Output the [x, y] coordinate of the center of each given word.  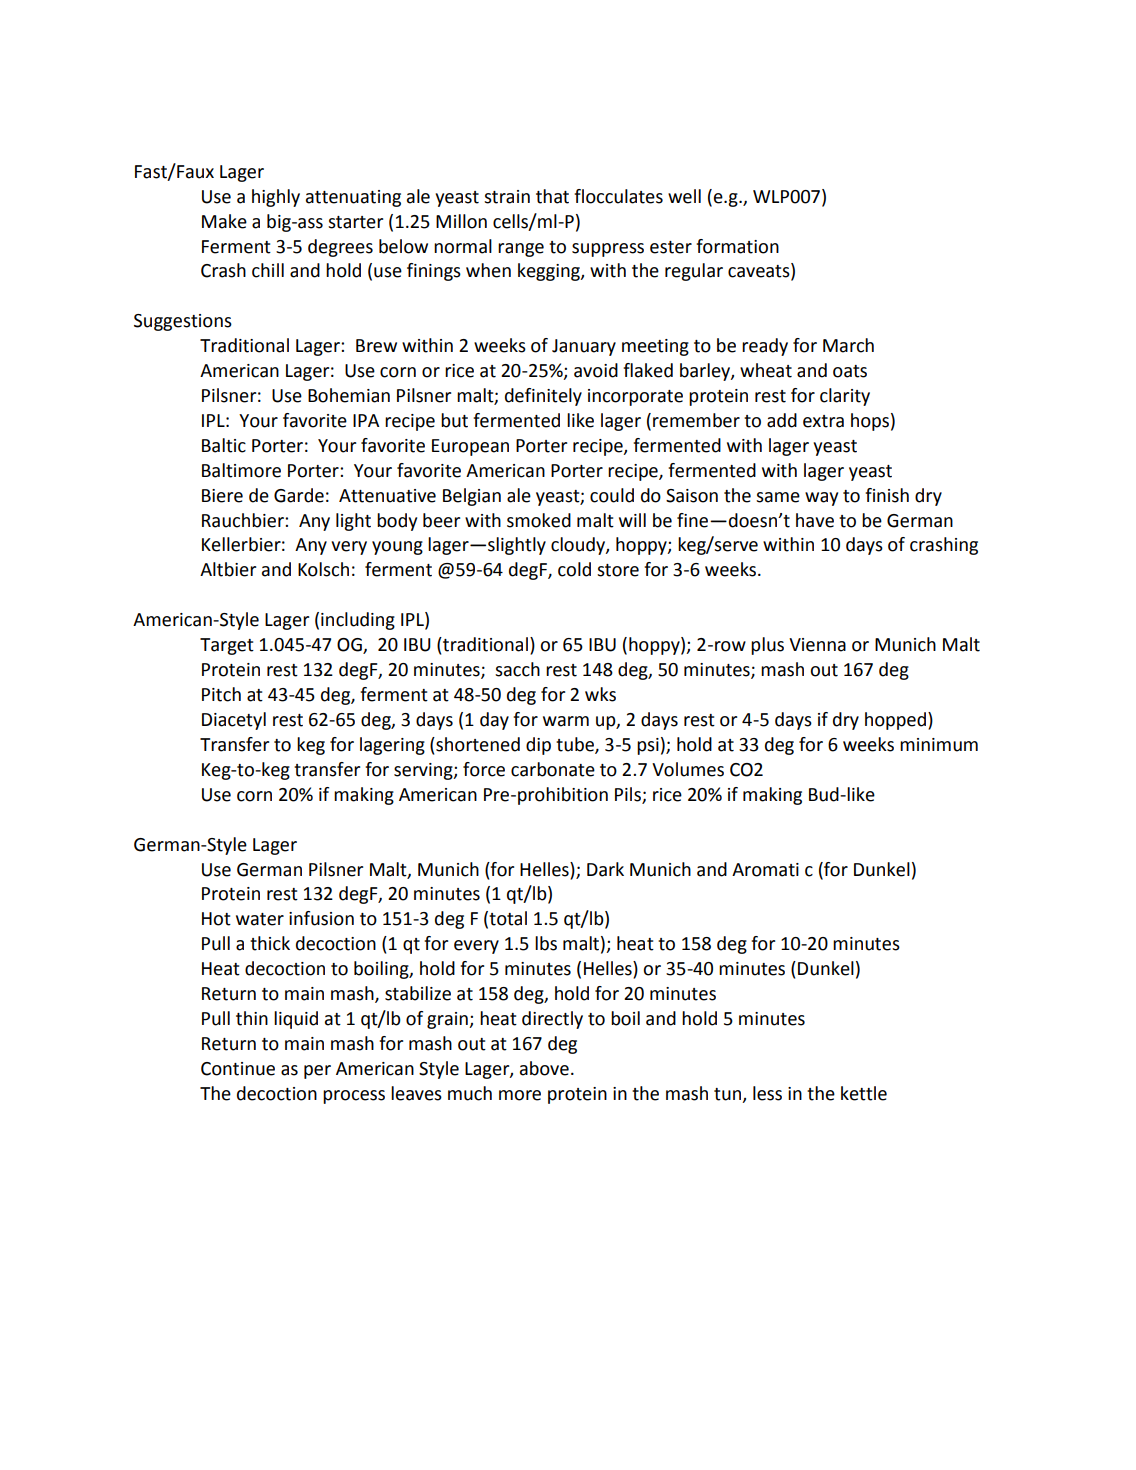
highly [276, 198]
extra [823, 421]
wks [600, 694]
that [552, 196]
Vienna [817, 645]
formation [737, 246]
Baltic [224, 445]
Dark [605, 869]
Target [227, 646]
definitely [543, 397]
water [260, 919]
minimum [939, 745]
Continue [238, 1069]
